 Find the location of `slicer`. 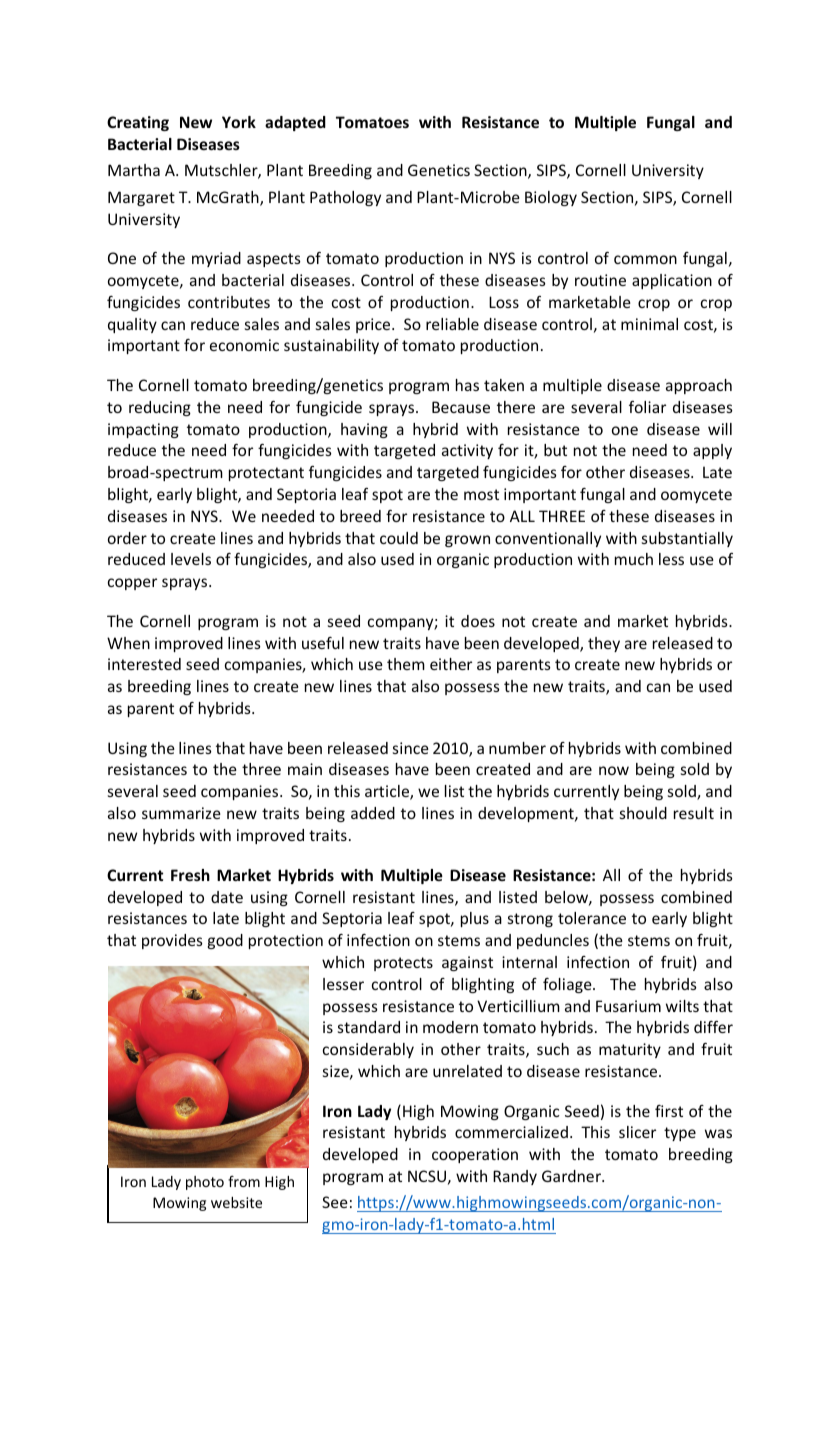

slicer is located at coordinates (637, 1132).
